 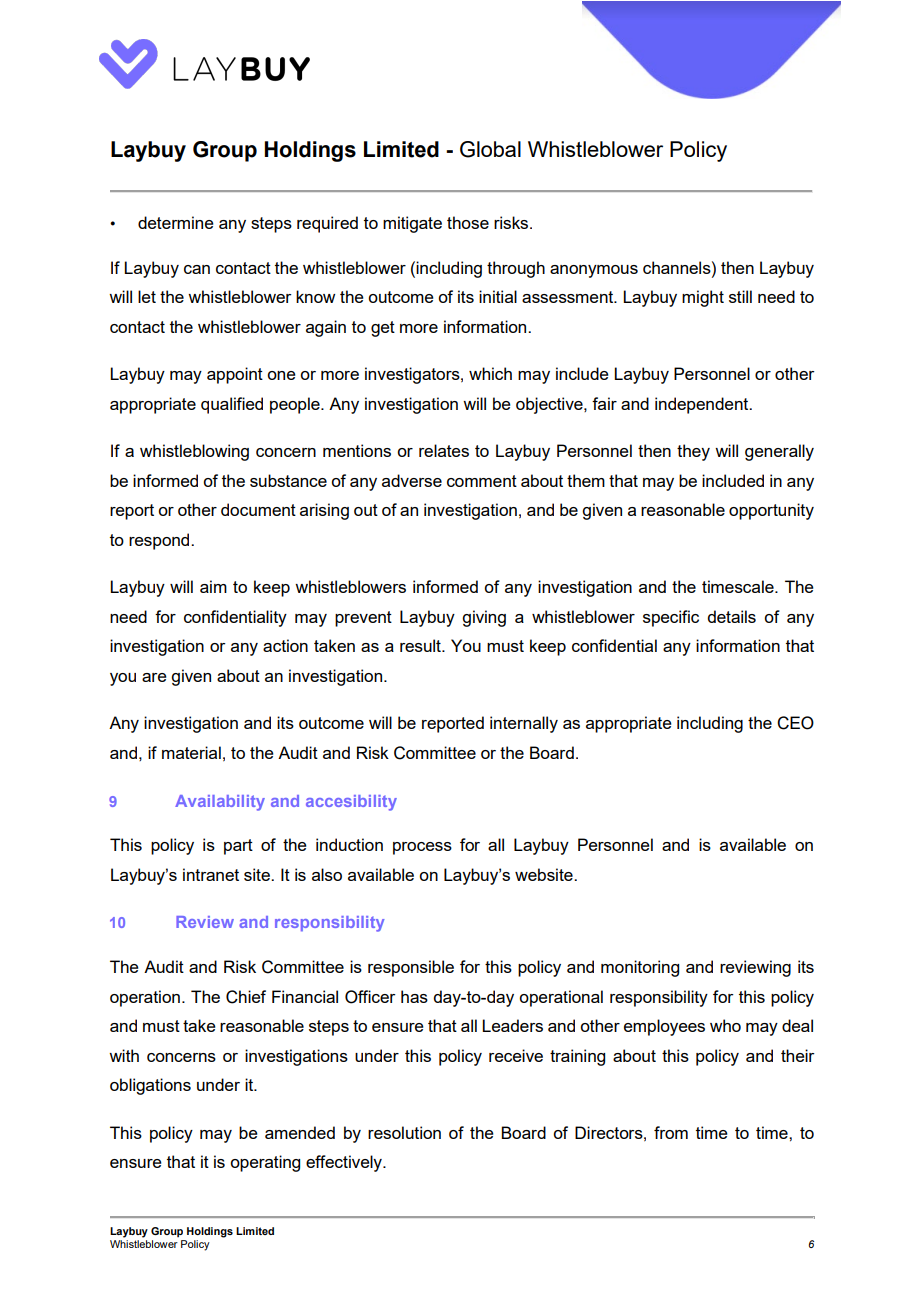 I want to click on determine, so click(x=176, y=222).
